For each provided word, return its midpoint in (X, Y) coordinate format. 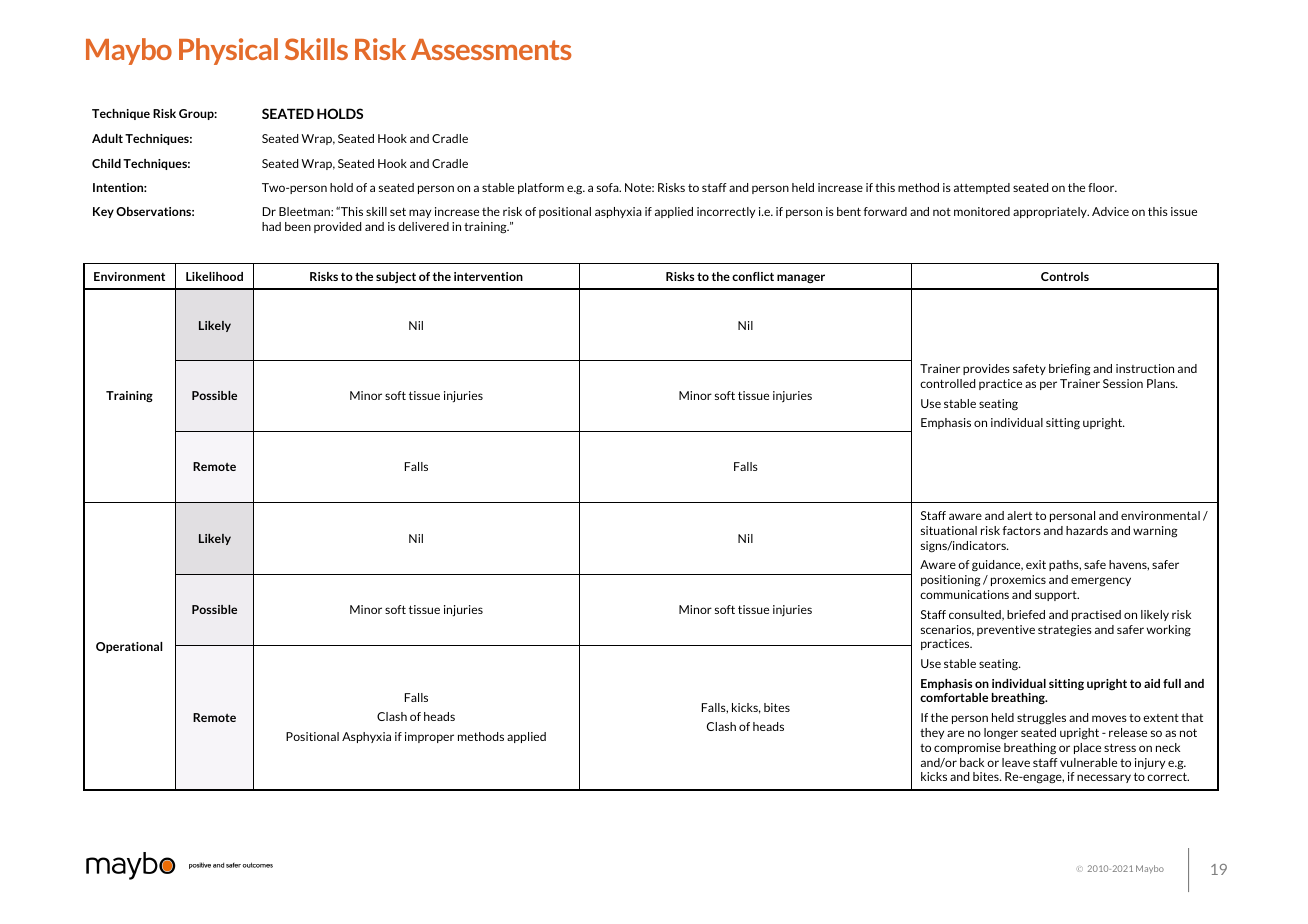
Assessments (491, 49)
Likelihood (214, 276)
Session (1123, 383)
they (932, 733)
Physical (228, 51)
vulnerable (1088, 762)
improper (429, 737)
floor (1102, 187)
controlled (947, 383)
